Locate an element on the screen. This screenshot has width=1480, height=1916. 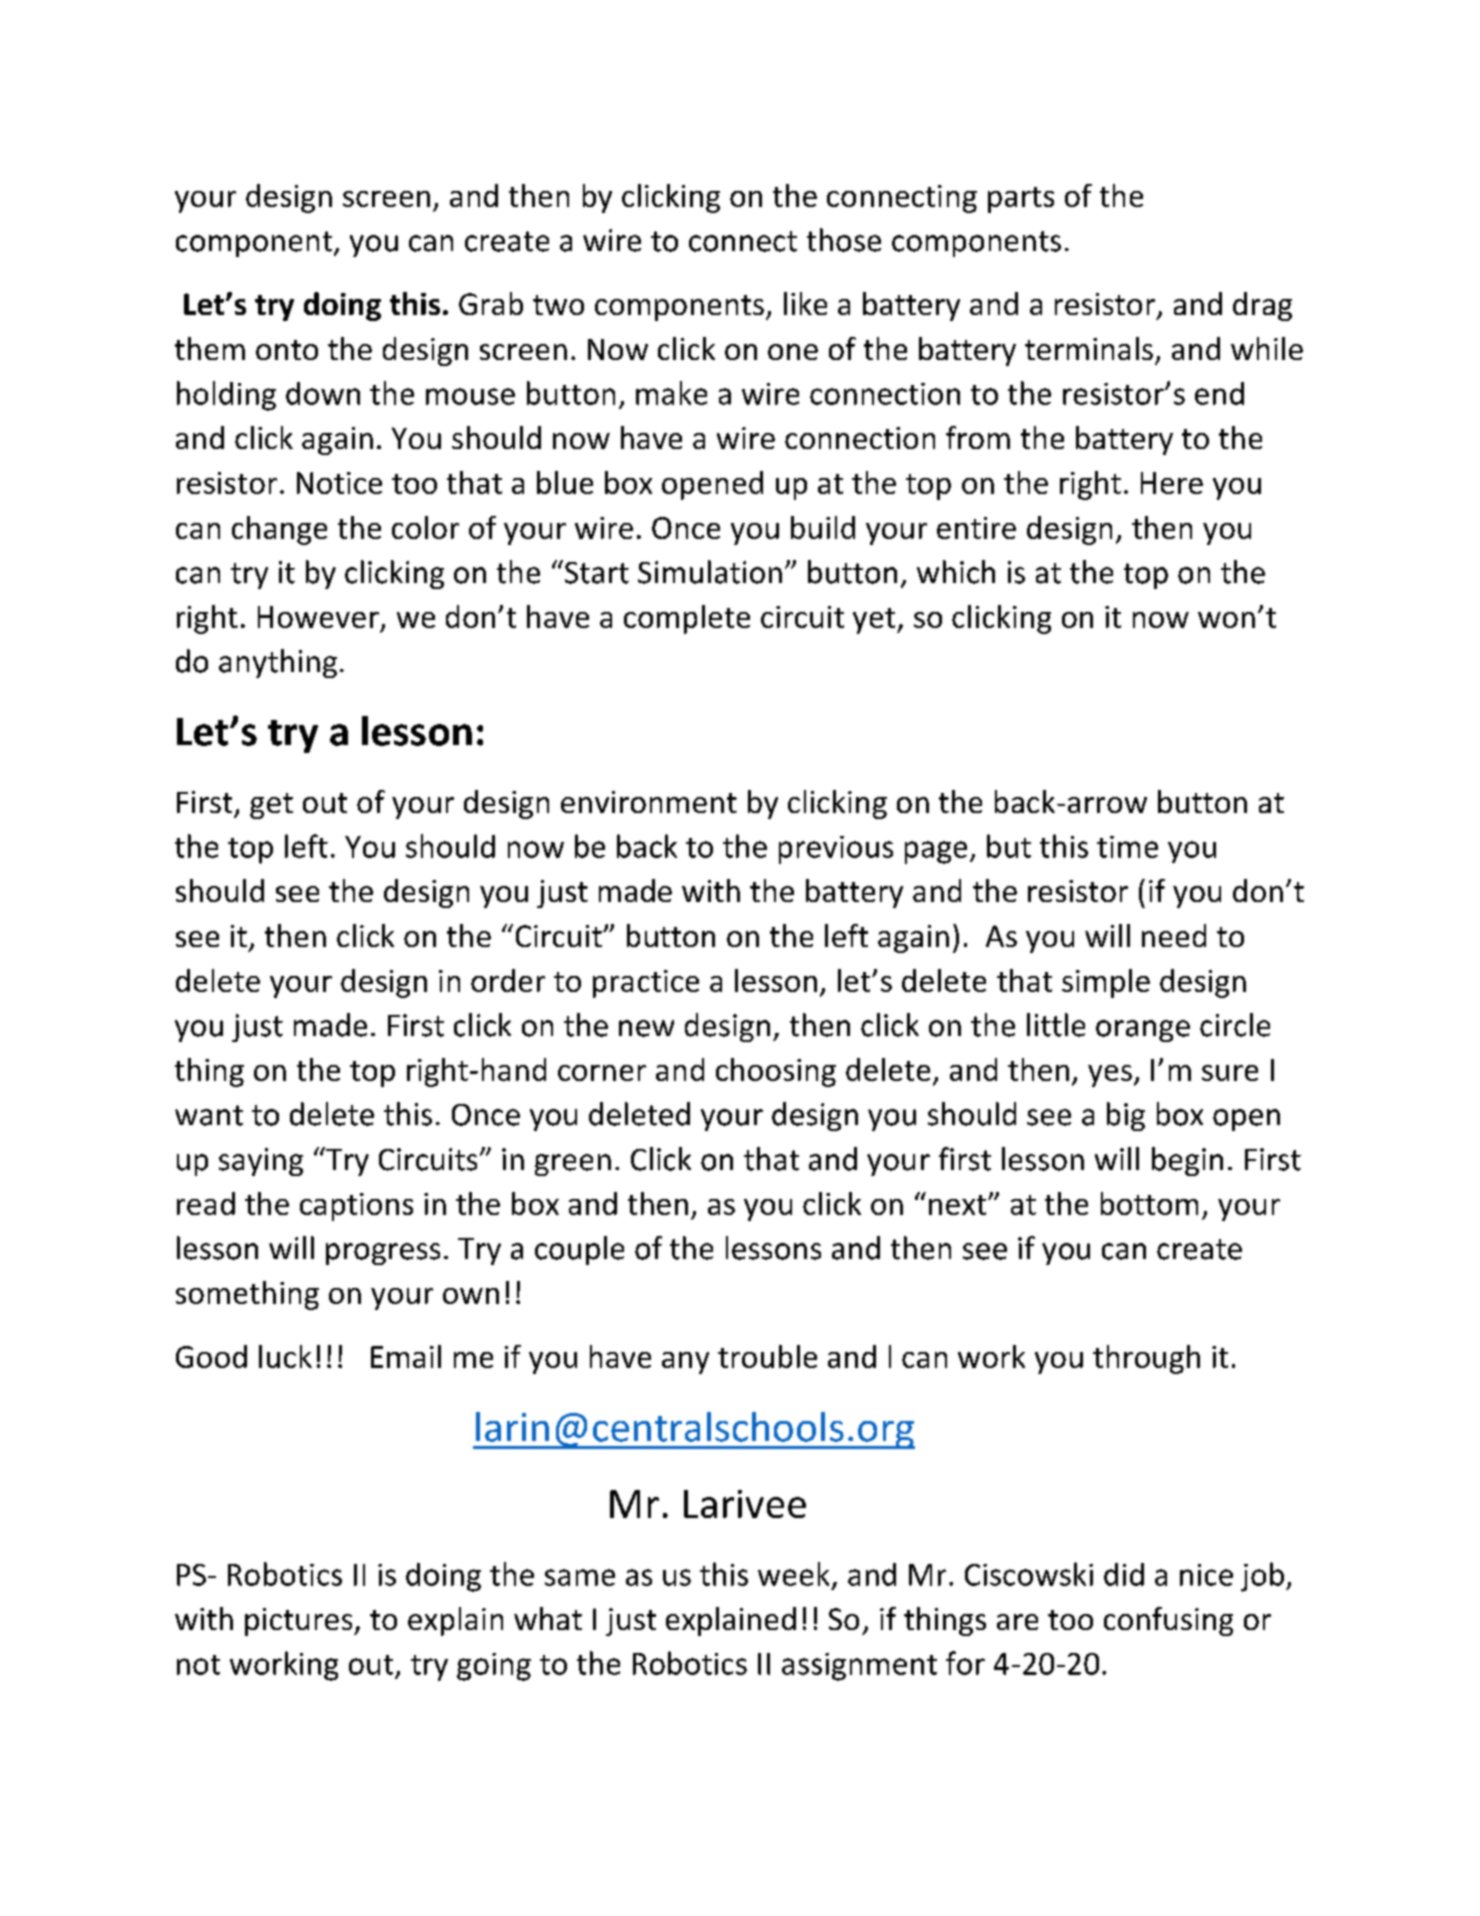
pictures is located at coordinates (300, 1622).
